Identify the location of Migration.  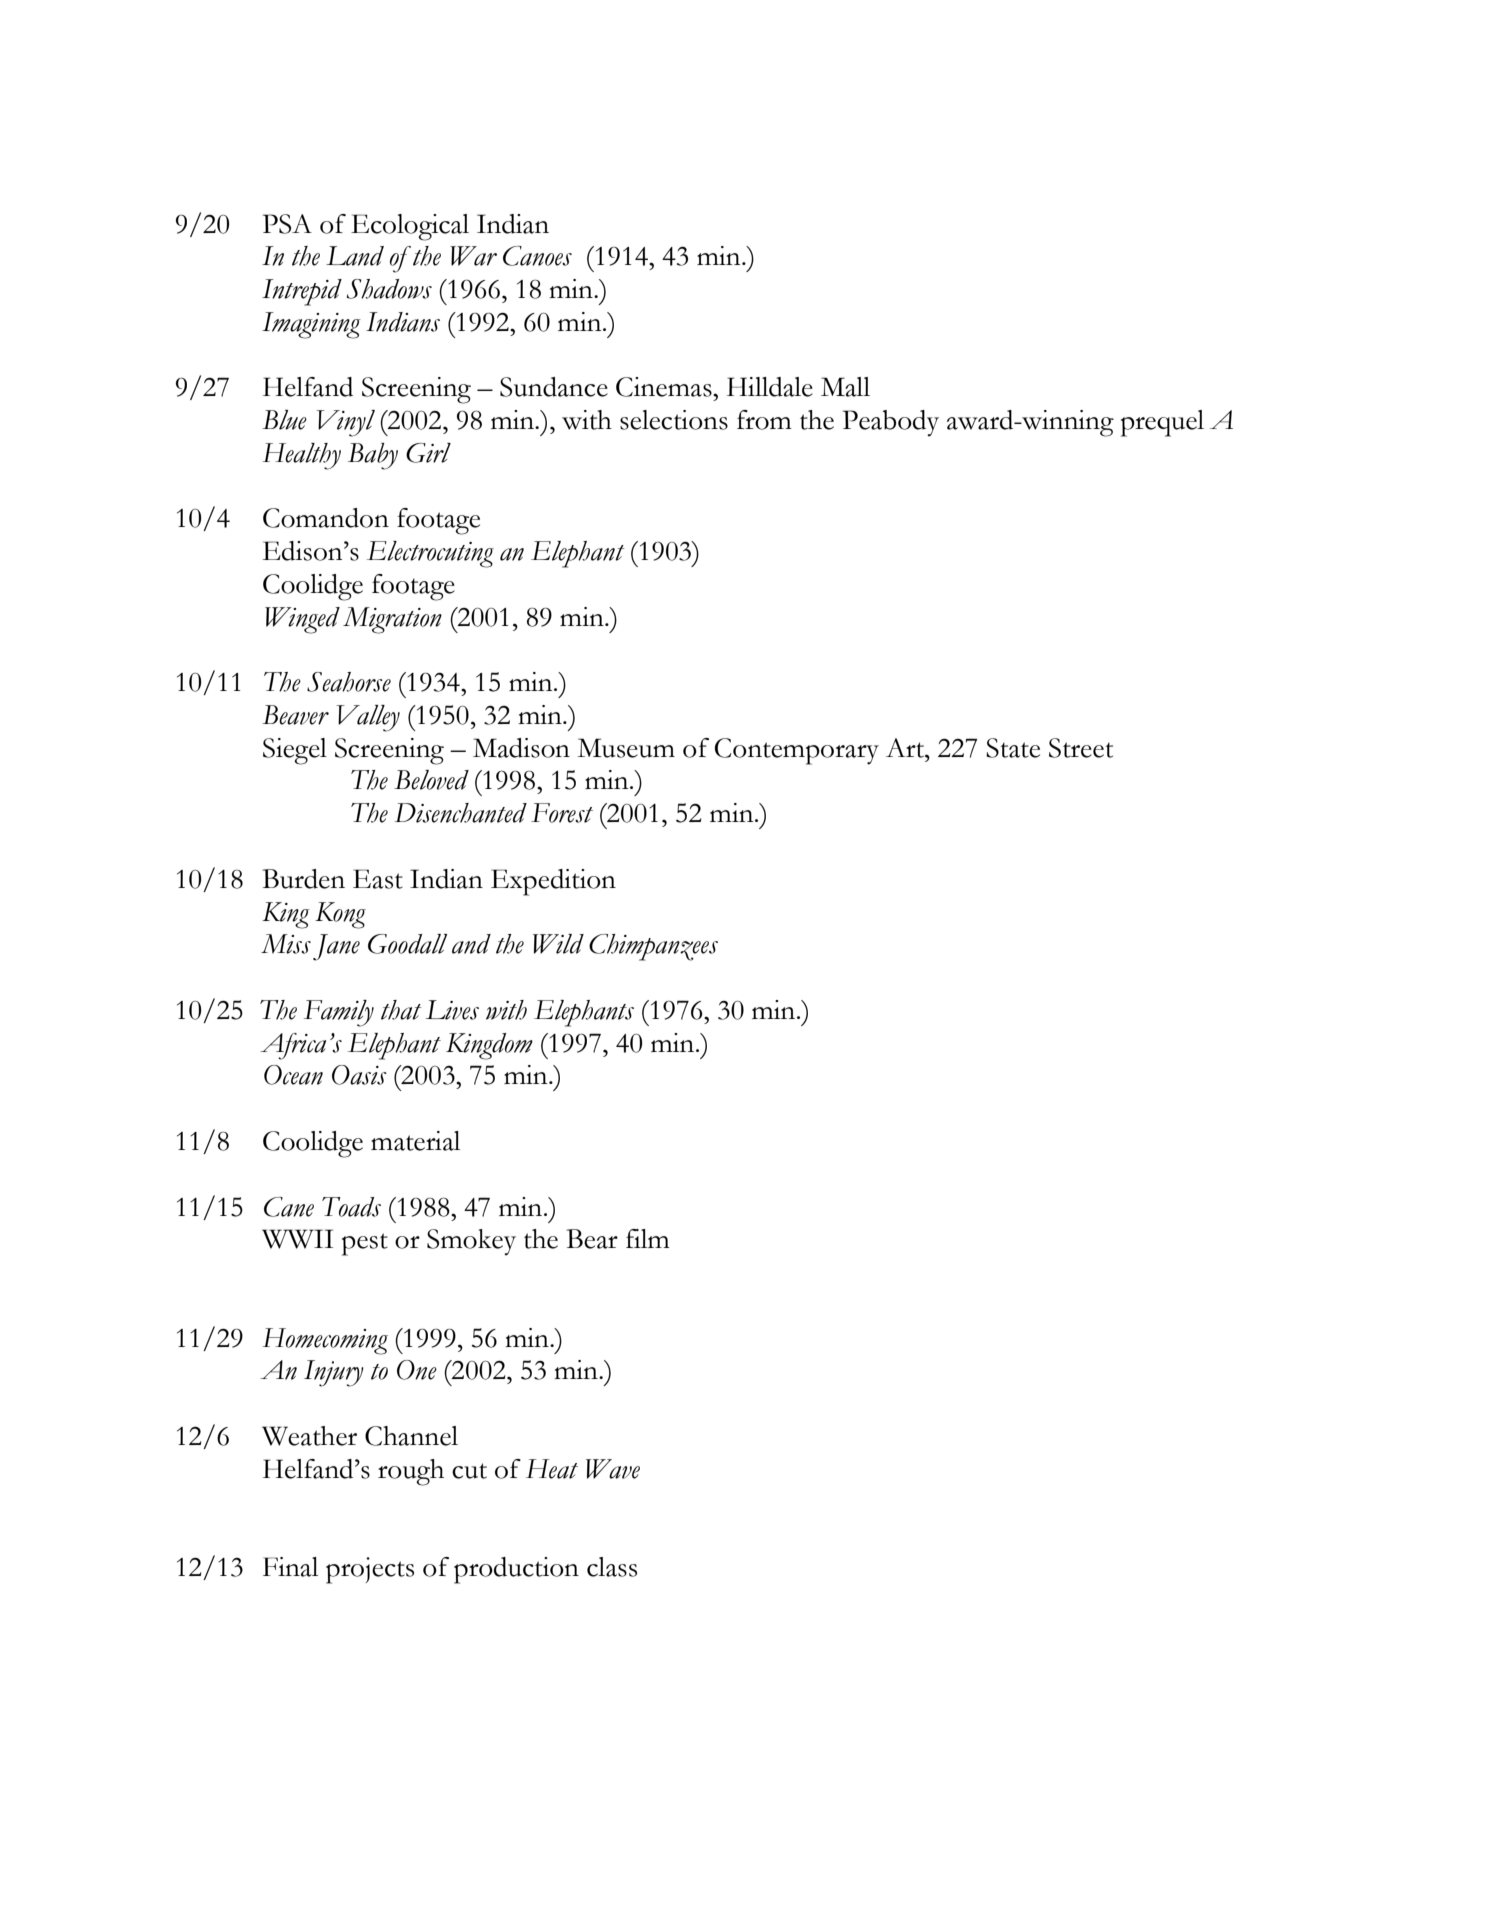
(392, 620).
